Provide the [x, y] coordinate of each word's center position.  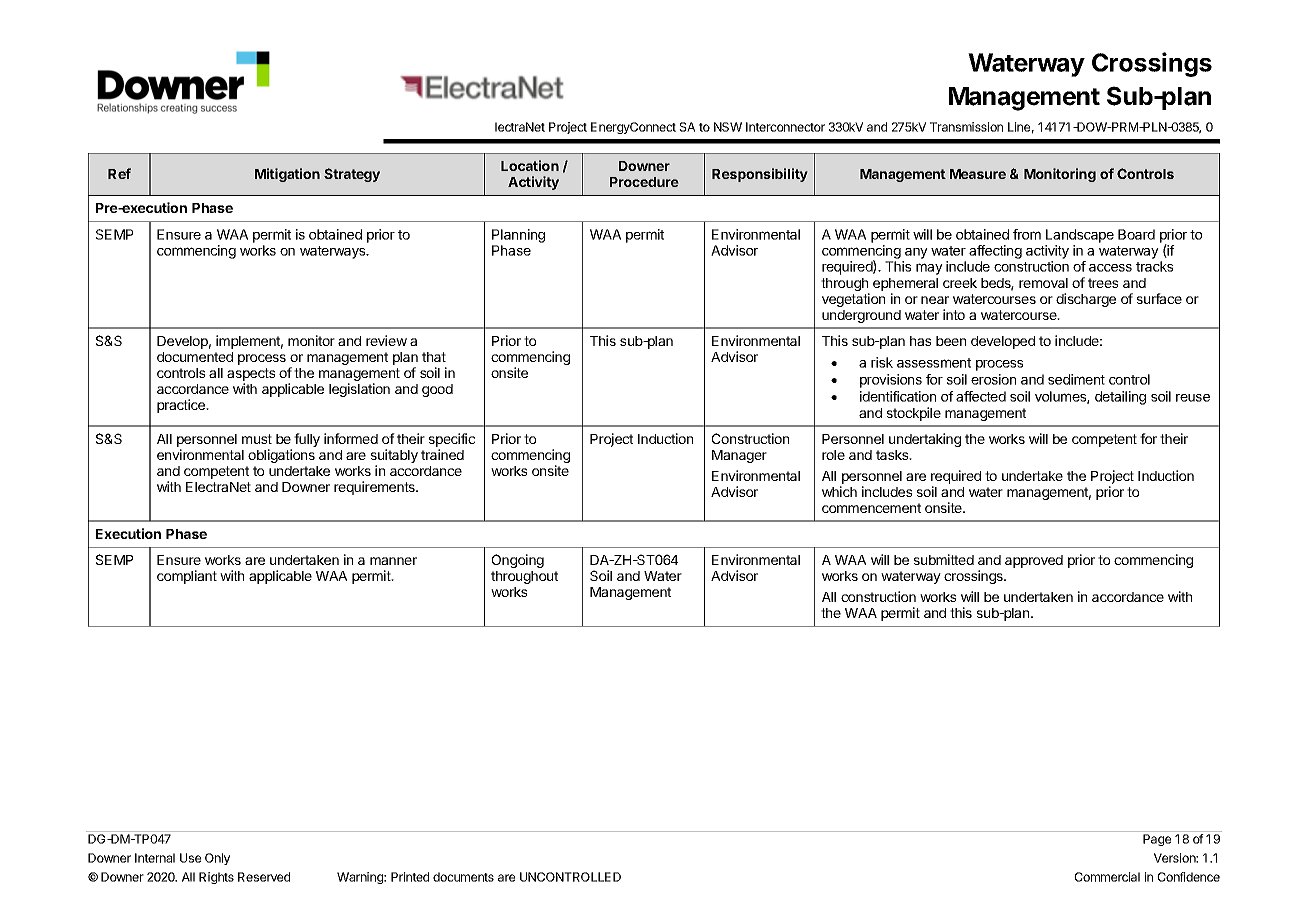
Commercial [1107, 877]
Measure [978, 174]
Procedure [644, 182]
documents [463, 877]
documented [195, 357]
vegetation [853, 300]
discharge [1086, 300]
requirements [375, 488]
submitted [944, 559]
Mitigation [287, 175]
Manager [739, 456]
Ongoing [518, 561]
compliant [187, 577]
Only [217, 859]
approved [1034, 561]
